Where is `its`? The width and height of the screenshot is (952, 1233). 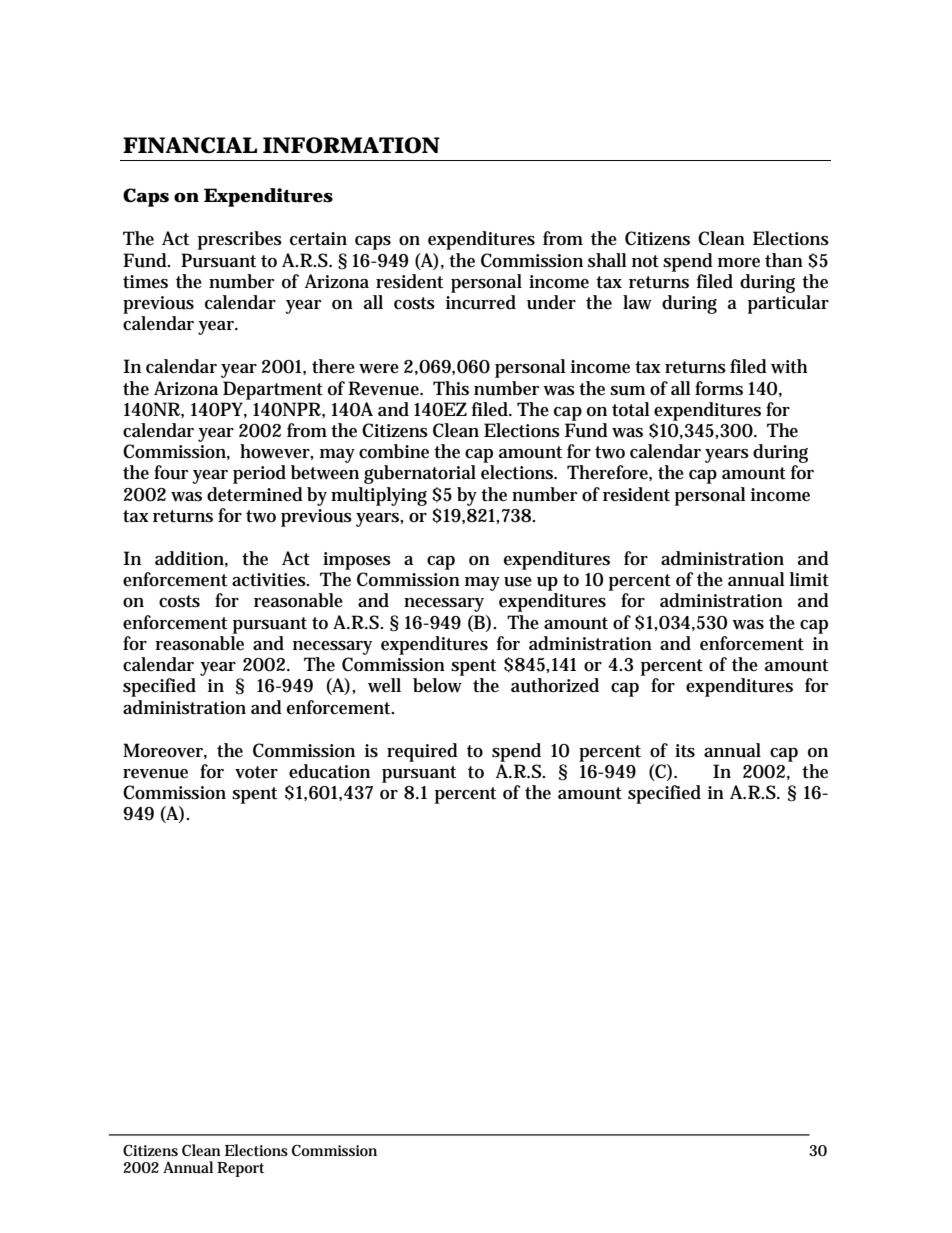
its is located at coordinates (685, 751).
